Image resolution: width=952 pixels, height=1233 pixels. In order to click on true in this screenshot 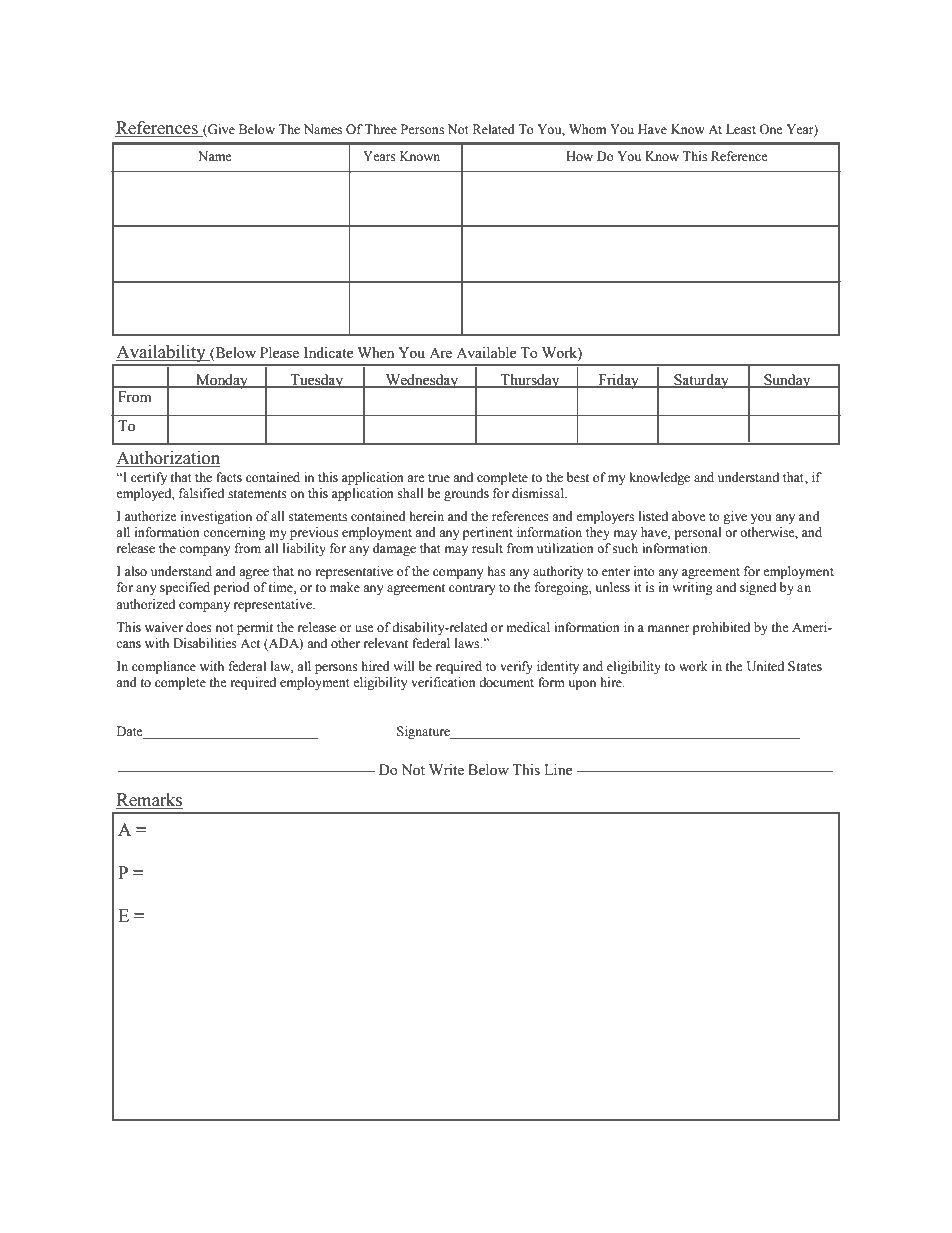, I will do `click(439, 478)`.
